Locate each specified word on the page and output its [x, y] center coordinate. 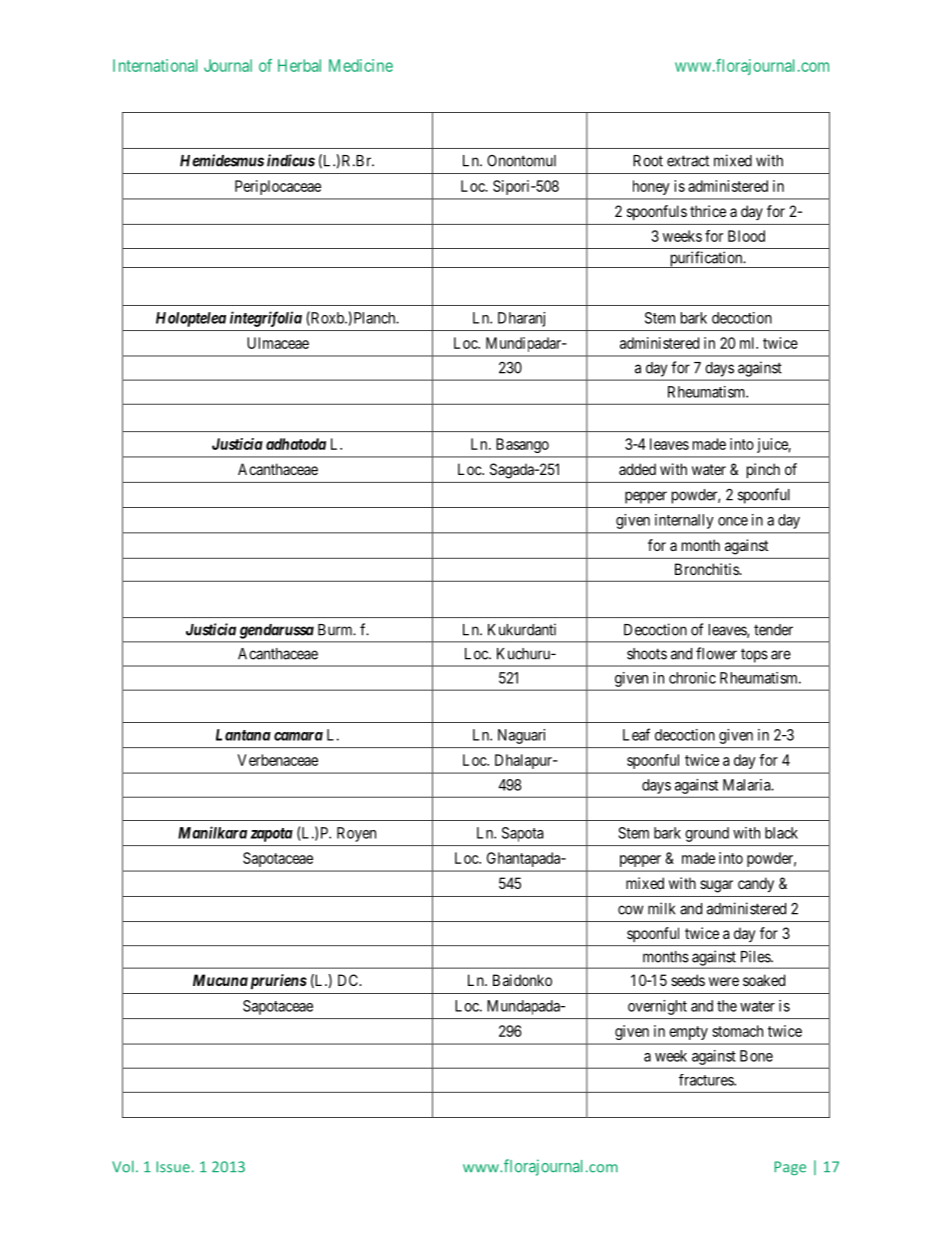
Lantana [243, 735]
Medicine [361, 65]
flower [716, 653]
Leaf [636, 734]
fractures [707, 1080]
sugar [716, 886]
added [637, 469]
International [155, 65]
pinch [763, 470]
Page [790, 1168]
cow [630, 910]
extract [688, 161]
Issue [173, 1167]
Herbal [299, 65]
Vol [123, 1166]
